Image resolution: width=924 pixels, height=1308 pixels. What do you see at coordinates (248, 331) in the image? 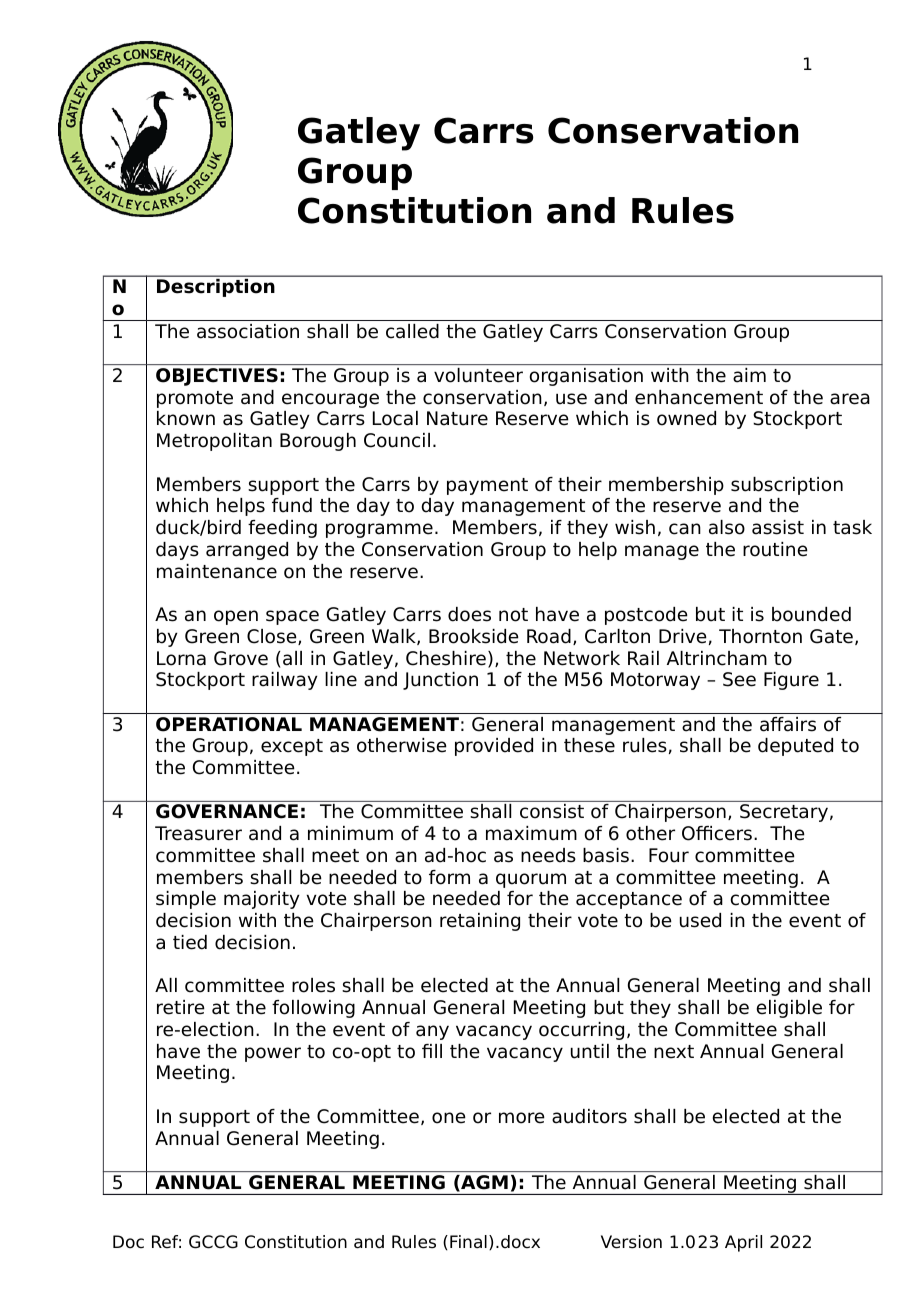
I see `association` at bounding box center [248, 331].
